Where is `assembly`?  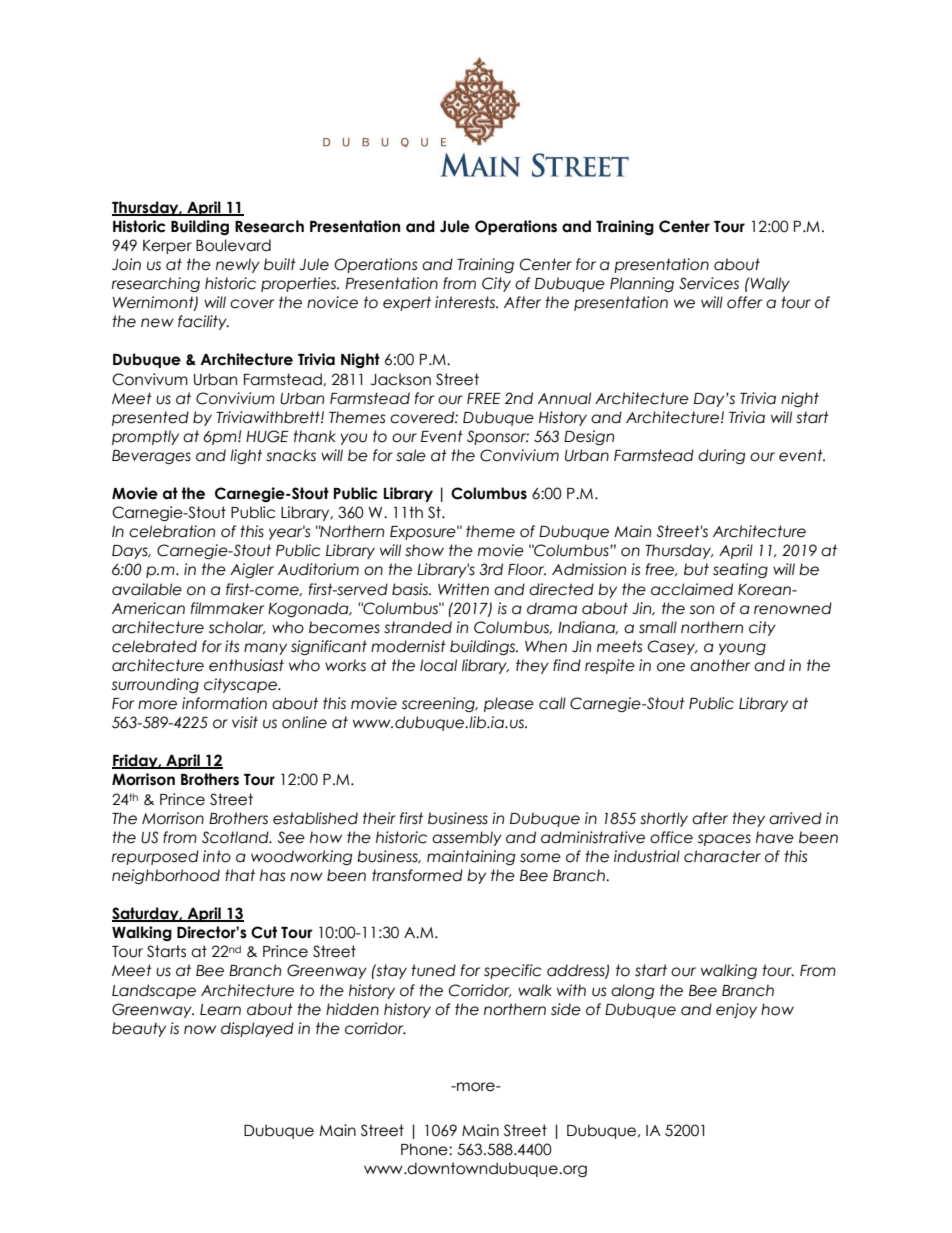
assembly is located at coordinates (467, 838).
